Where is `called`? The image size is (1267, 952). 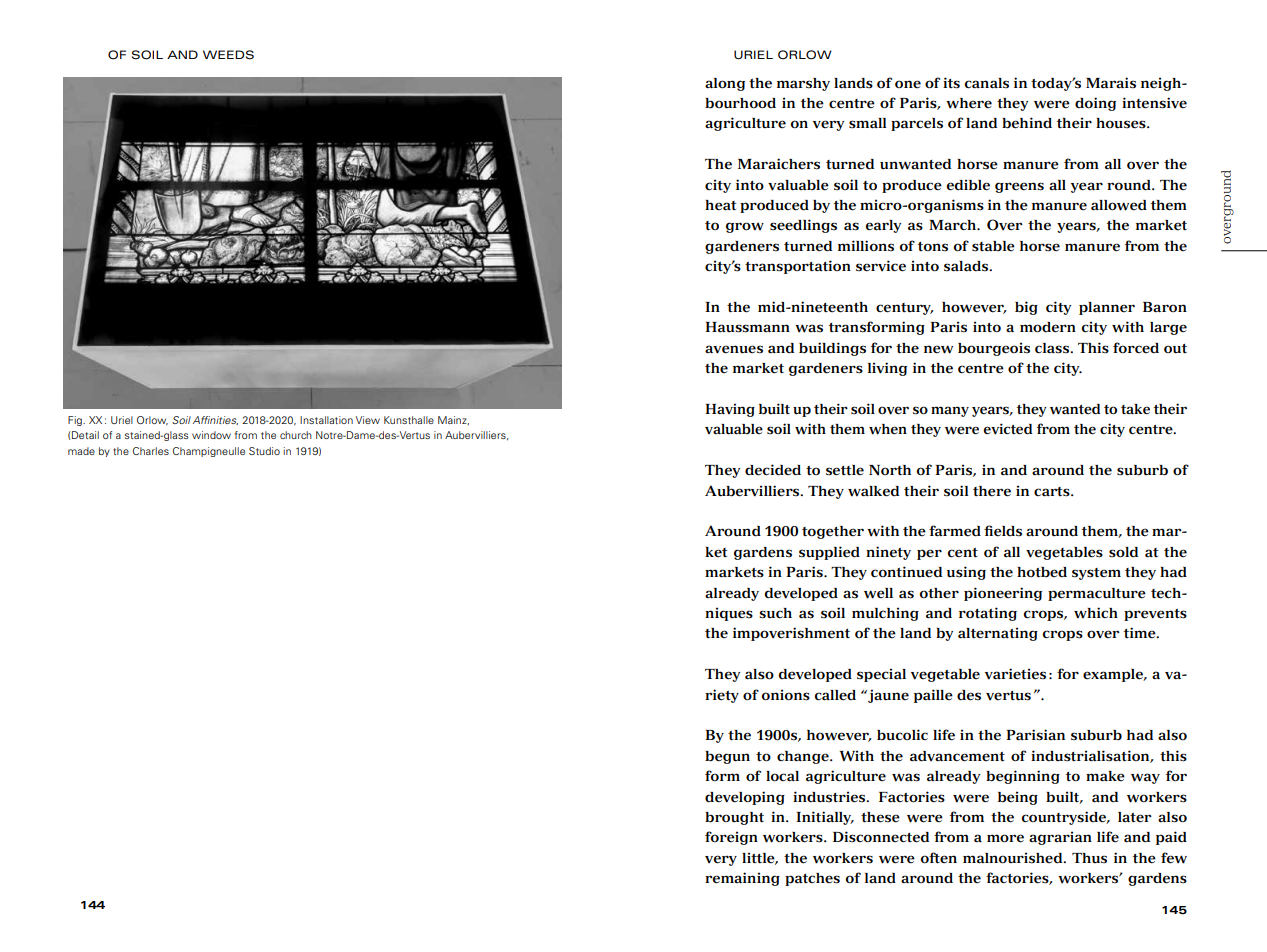
called is located at coordinates (835, 695).
